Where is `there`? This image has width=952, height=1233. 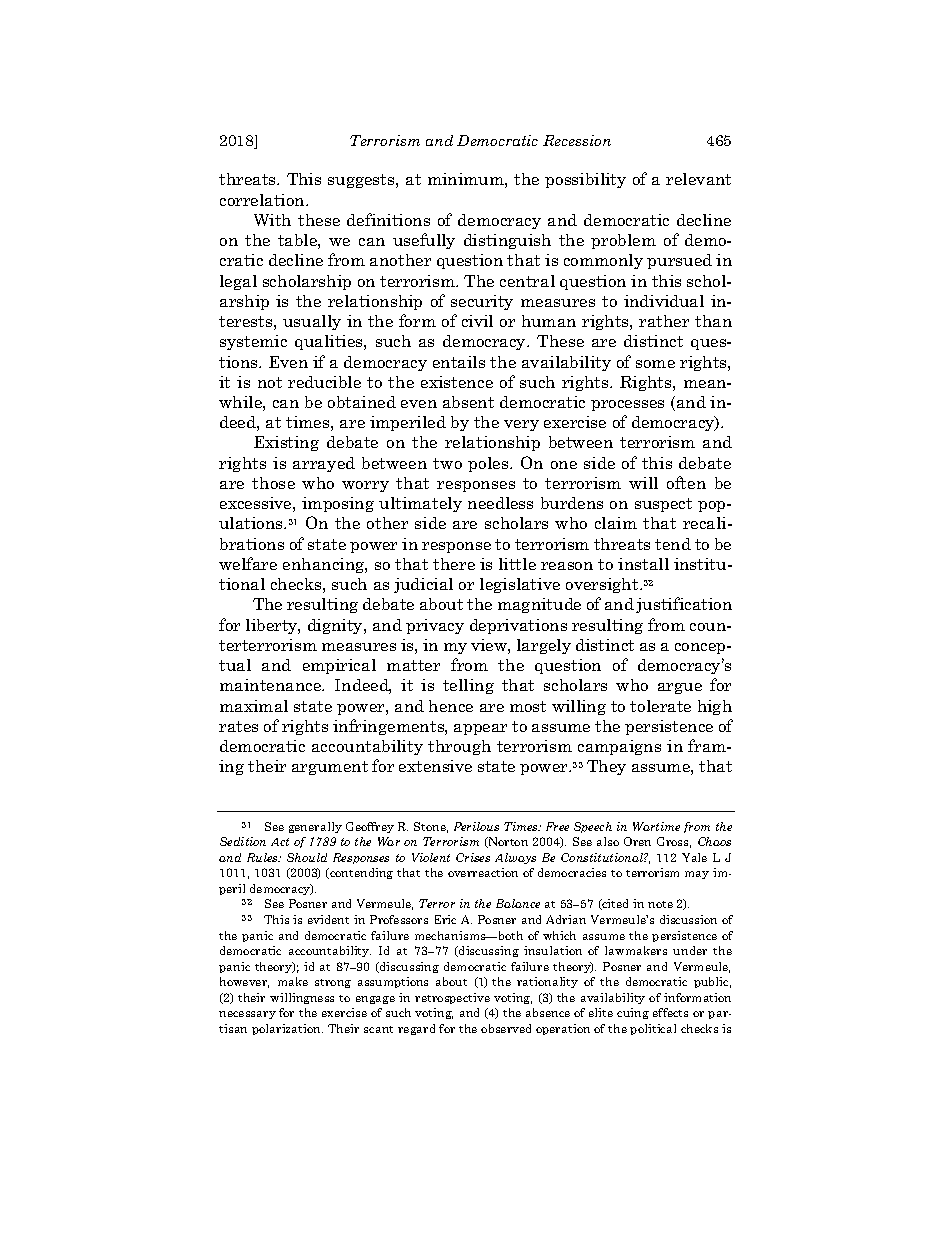
there is located at coordinates (454, 564).
